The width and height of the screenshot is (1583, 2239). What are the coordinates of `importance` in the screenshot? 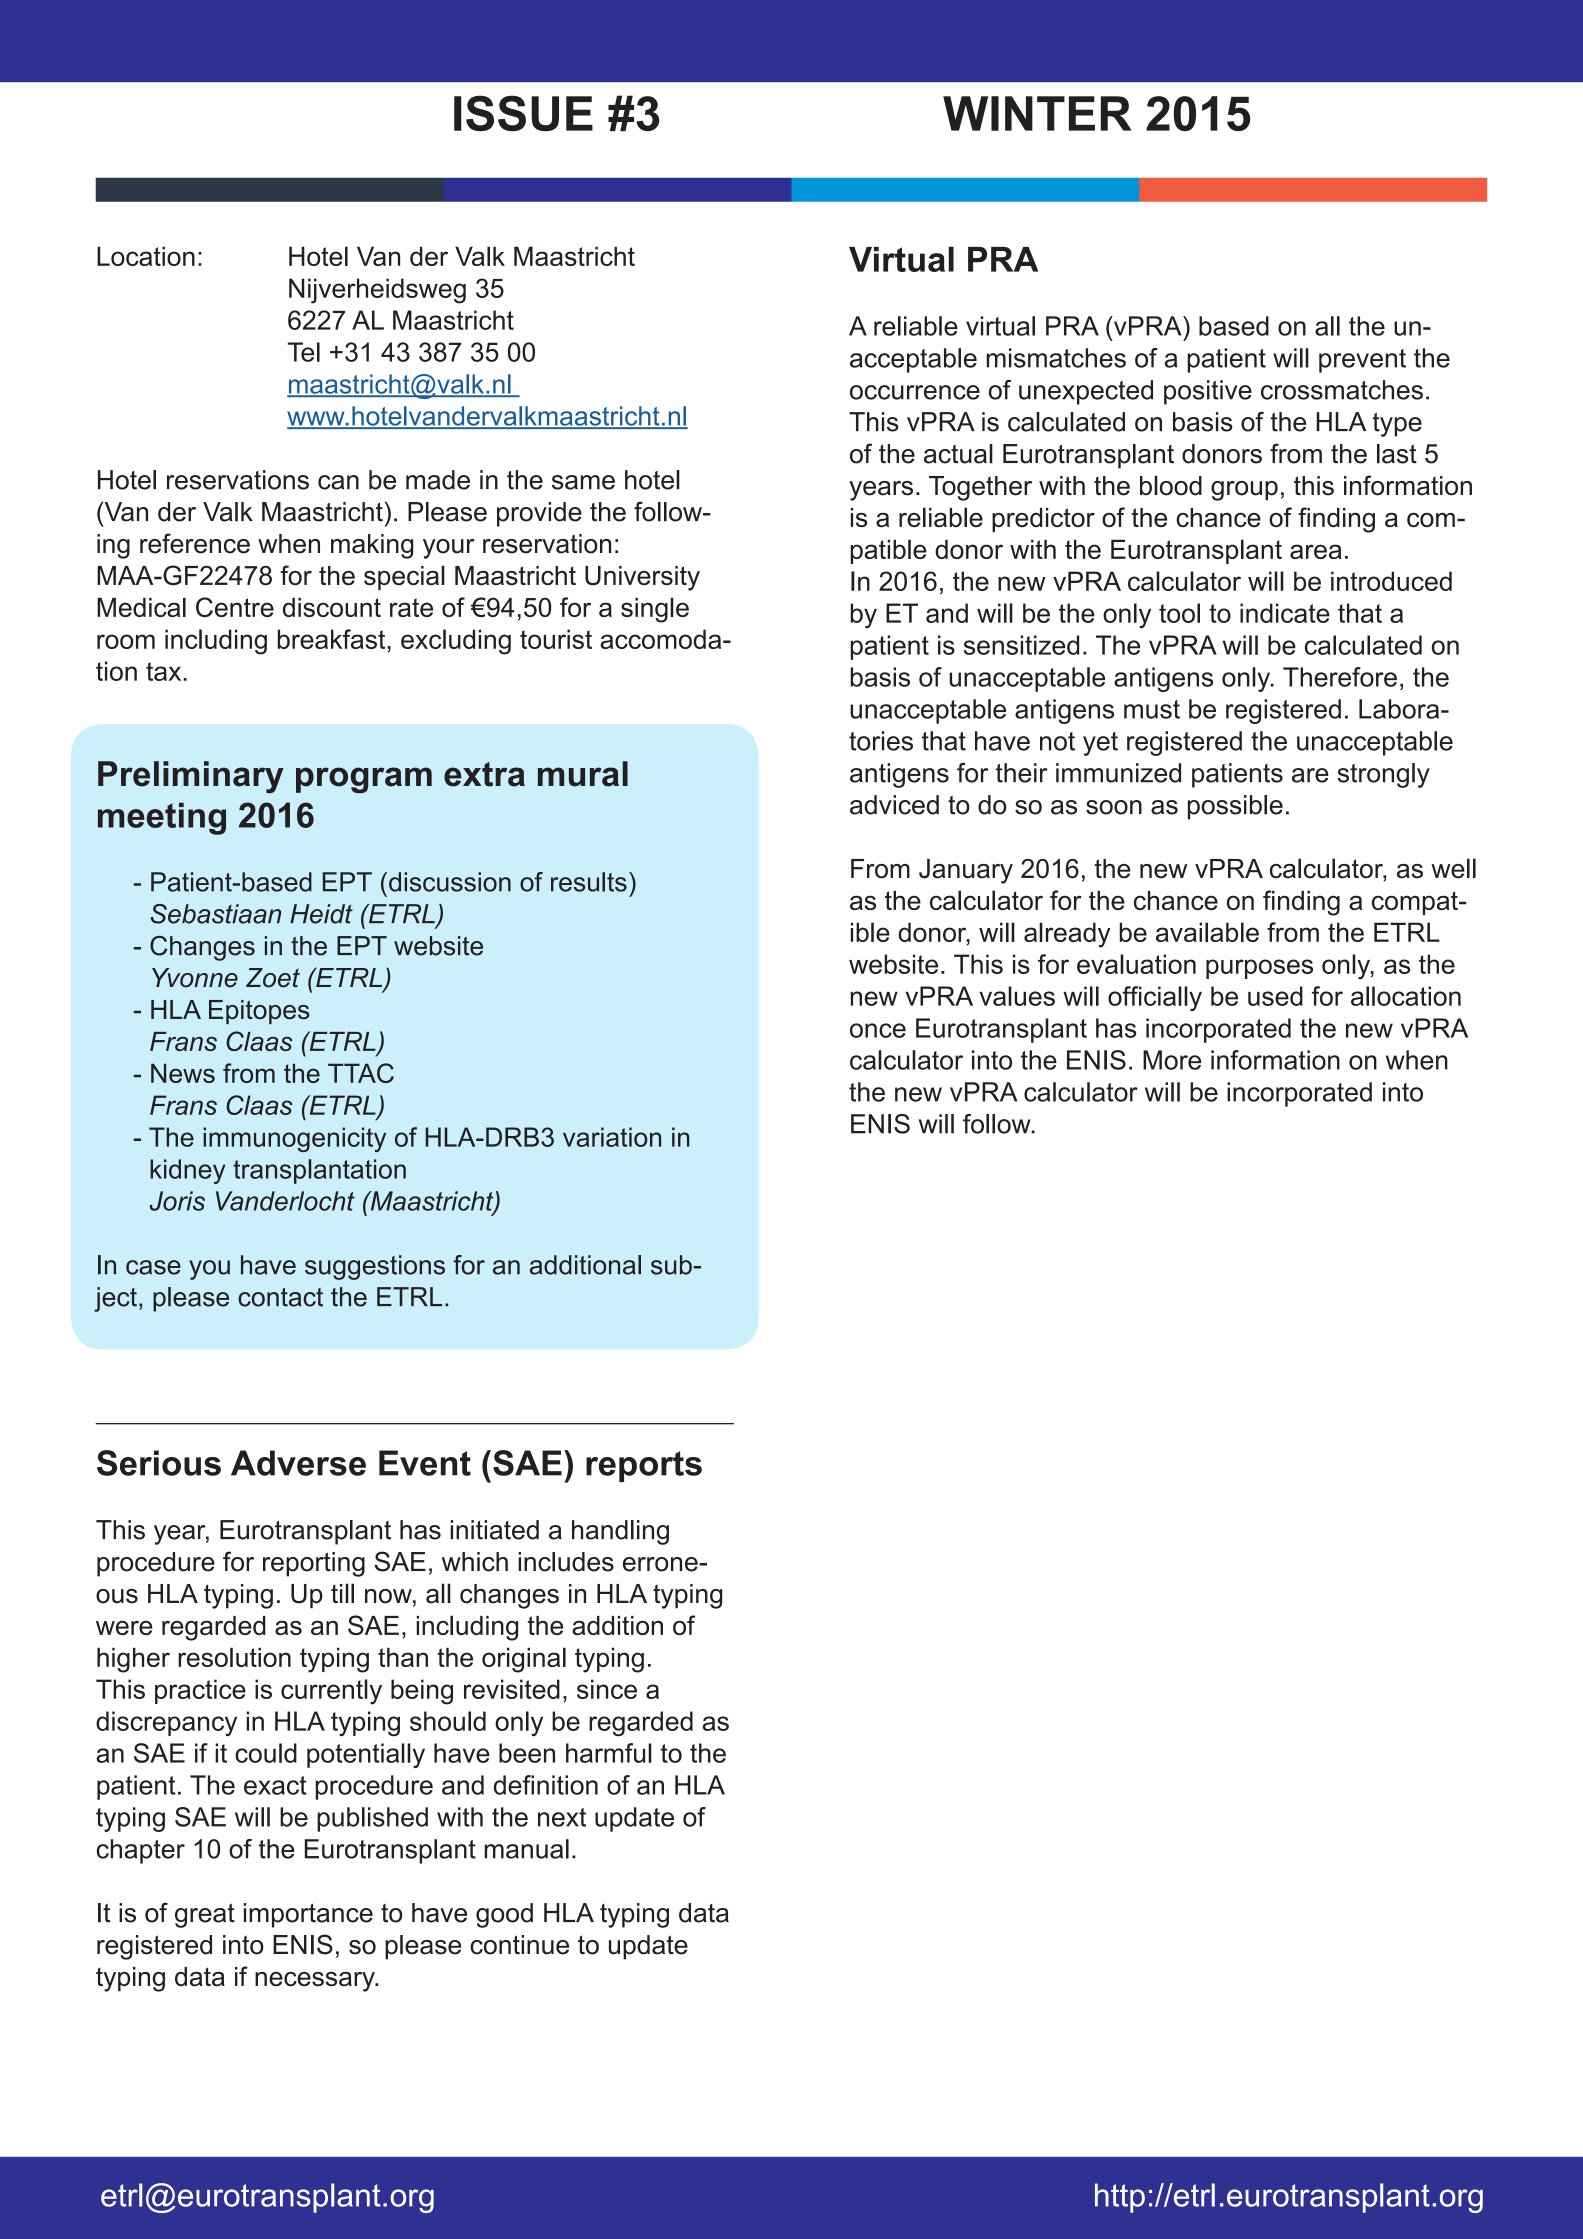 It's located at (308, 1915).
